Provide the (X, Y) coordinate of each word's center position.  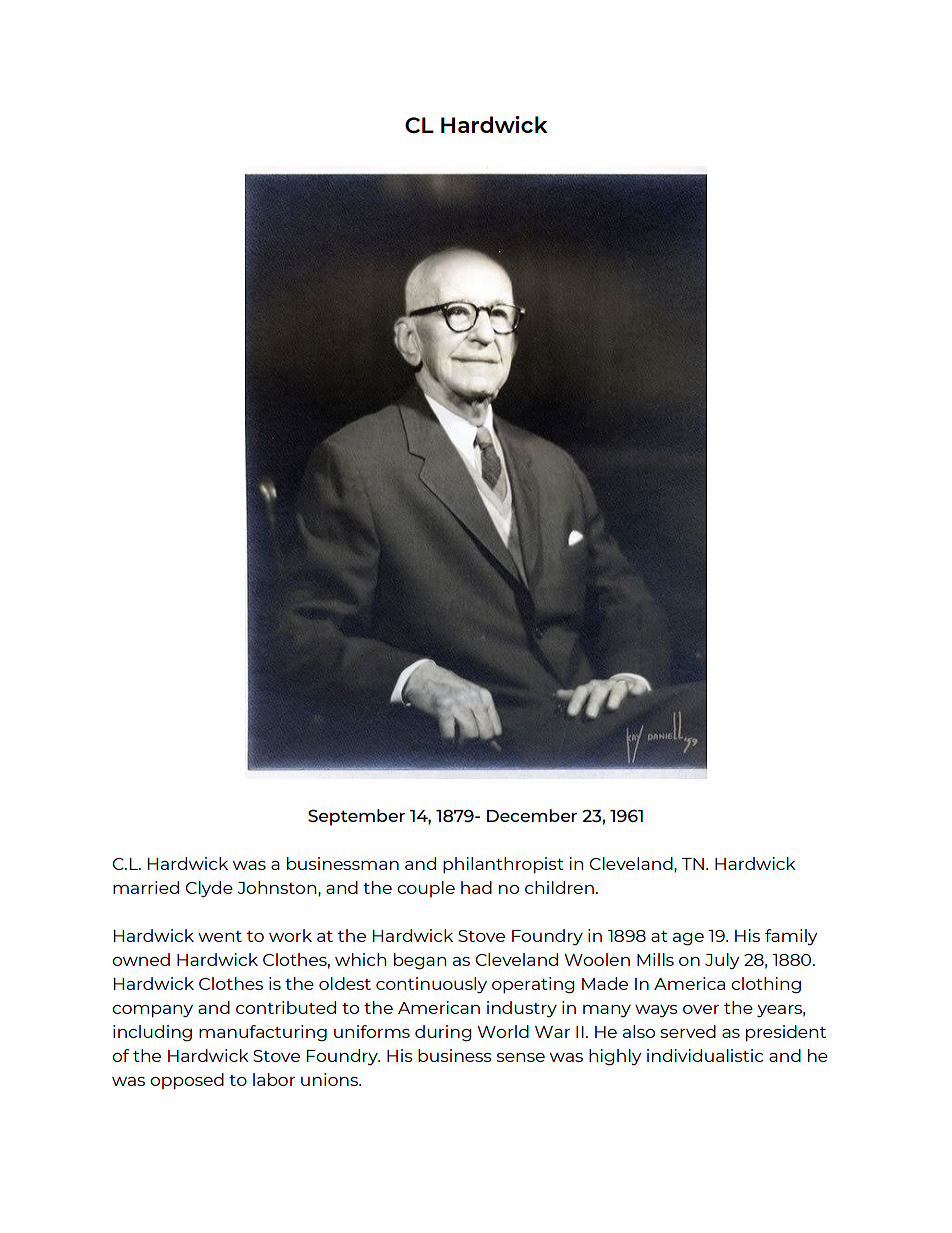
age (688, 939)
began (420, 961)
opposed (187, 1081)
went (220, 936)
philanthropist (503, 865)
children (559, 887)
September (356, 817)
